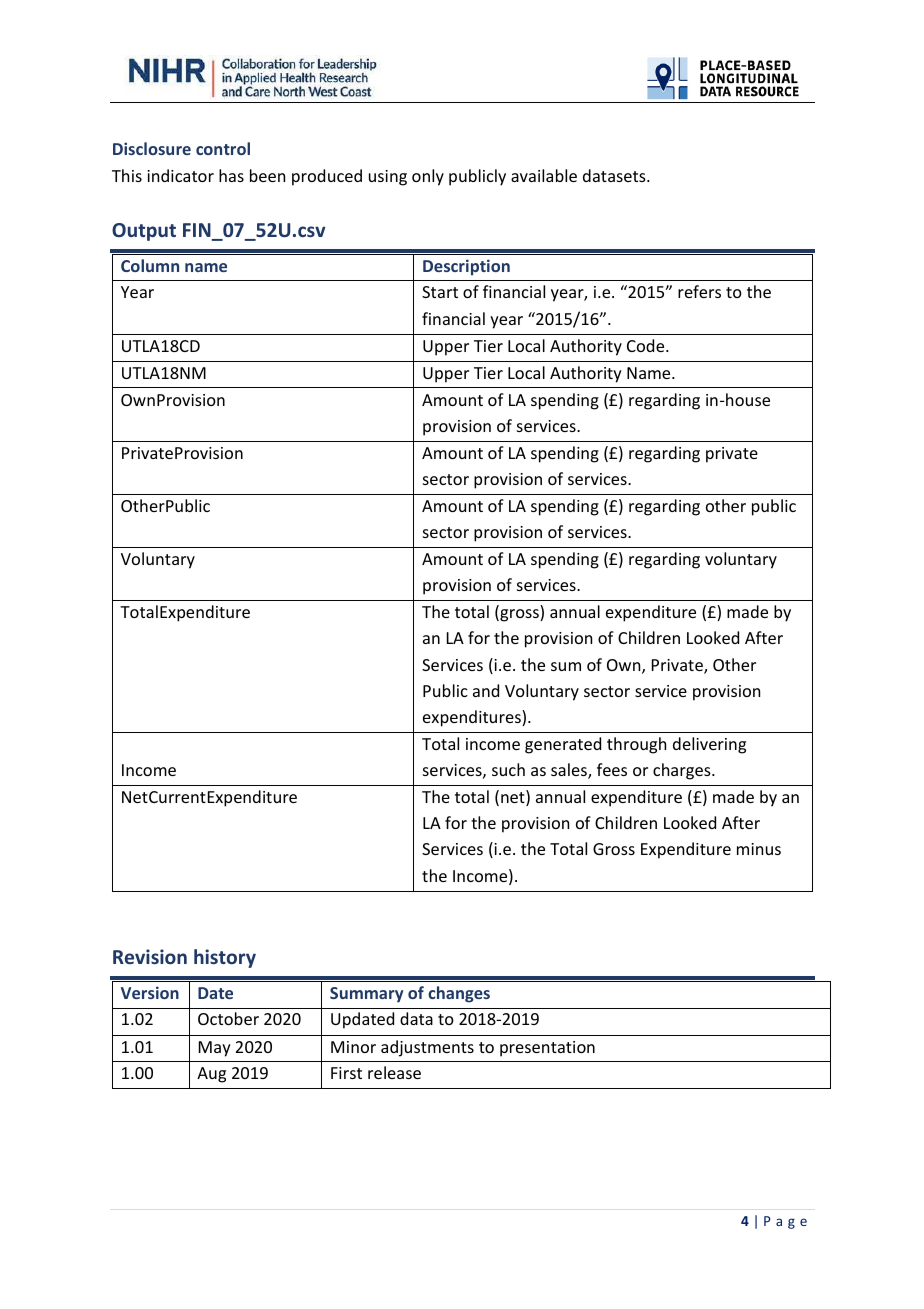 The height and width of the document is (1309, 924). Describe the element at coordinates (709, 745) in the document. I see `delivering` at that location.
